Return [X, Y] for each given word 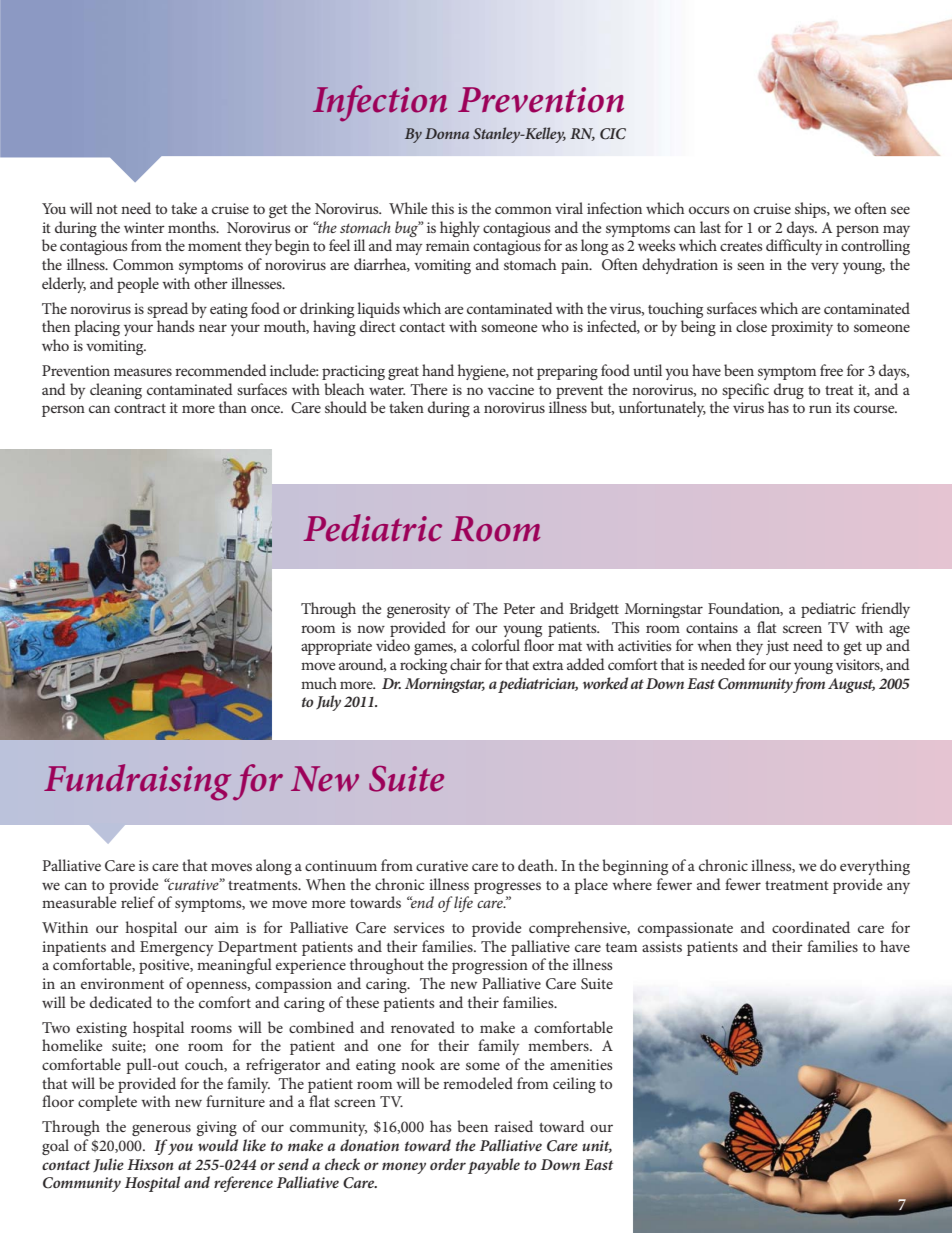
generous [161, 1130]
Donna [447, 133]
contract [140, 408]
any [898, 888]
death [537, 865]
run [820, 409]
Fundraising [137, 782]
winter [144, 227]
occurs [709, 210]
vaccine [511, 389]
